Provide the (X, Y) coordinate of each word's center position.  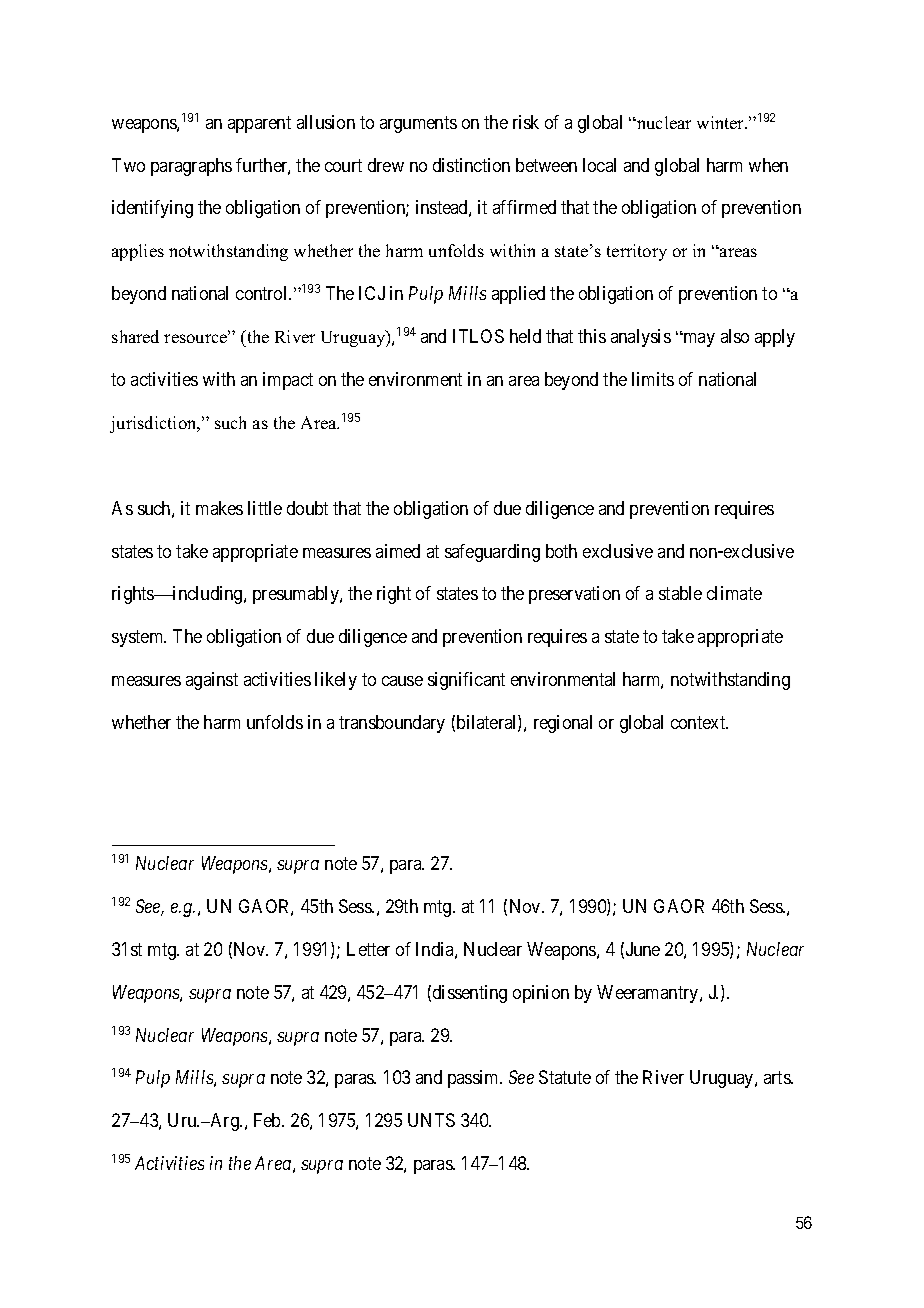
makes (219, 508)
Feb (268, 1120)
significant (466, 681)
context (699, 722)
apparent (259, 124)
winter (722, 122)
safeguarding (492, 553)
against (212, 681)
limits (653, 379)
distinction (471, 165)
